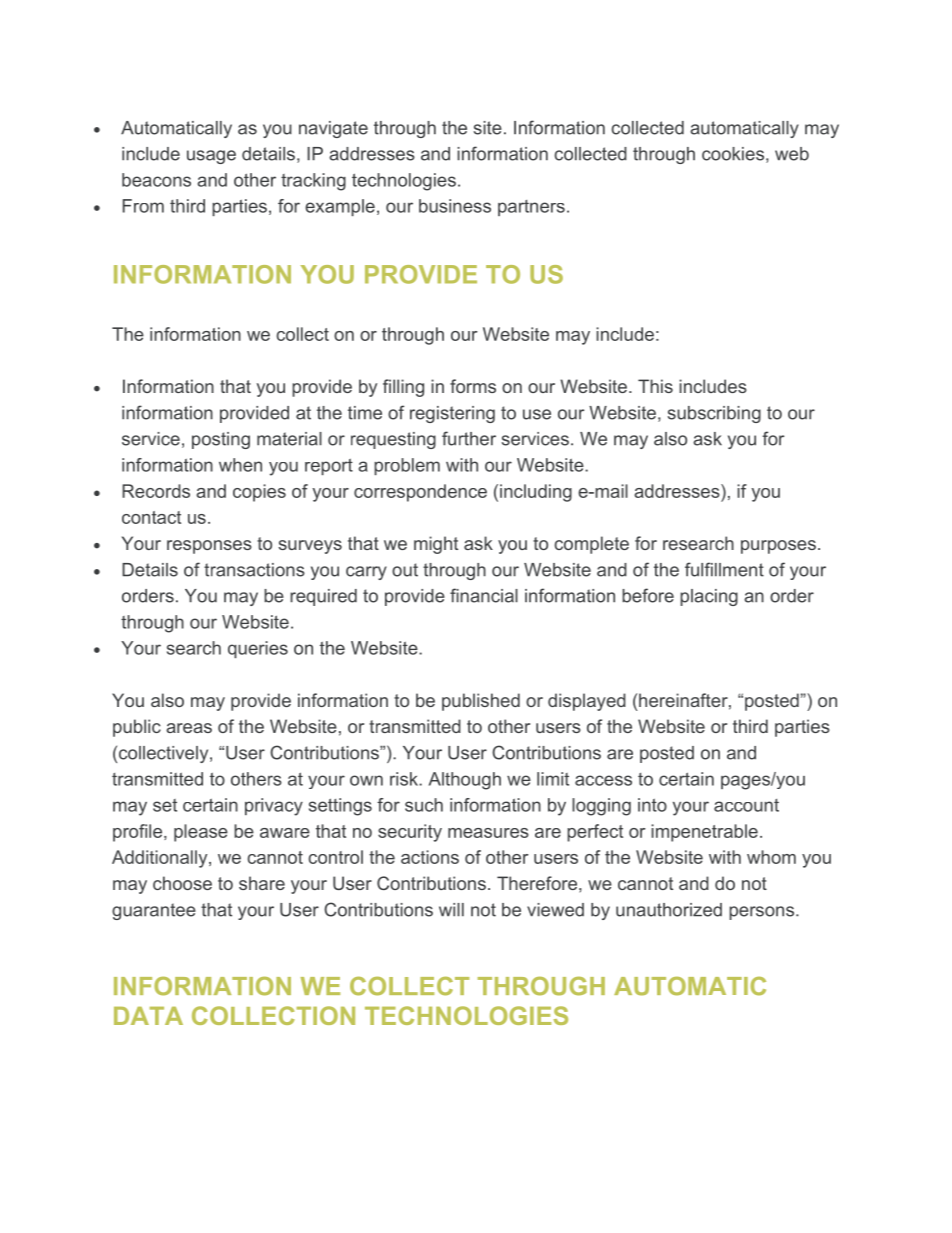 The width and height of the screenshot is (952, 1233). What do you see at coordinates (201, 833) in the screenshot?
I see `please` at bounding box center [201, 833].
